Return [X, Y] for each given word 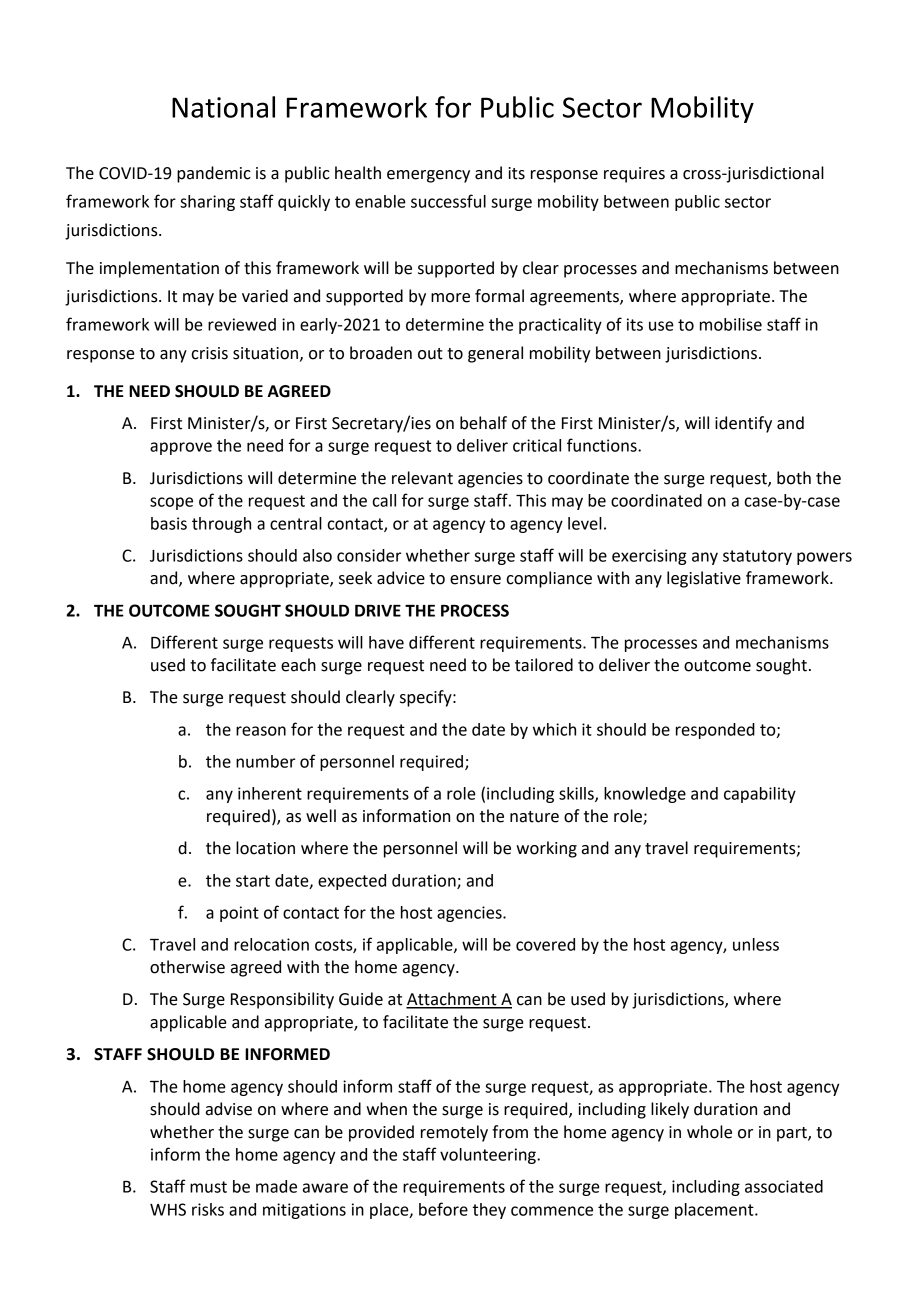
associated [784, 1186]
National [223, 107]
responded [715, 731]
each [298, 665]
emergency [428, 176]
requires [634, 175]
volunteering [489, 1156]
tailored [544, 665]
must [208, 1187]
